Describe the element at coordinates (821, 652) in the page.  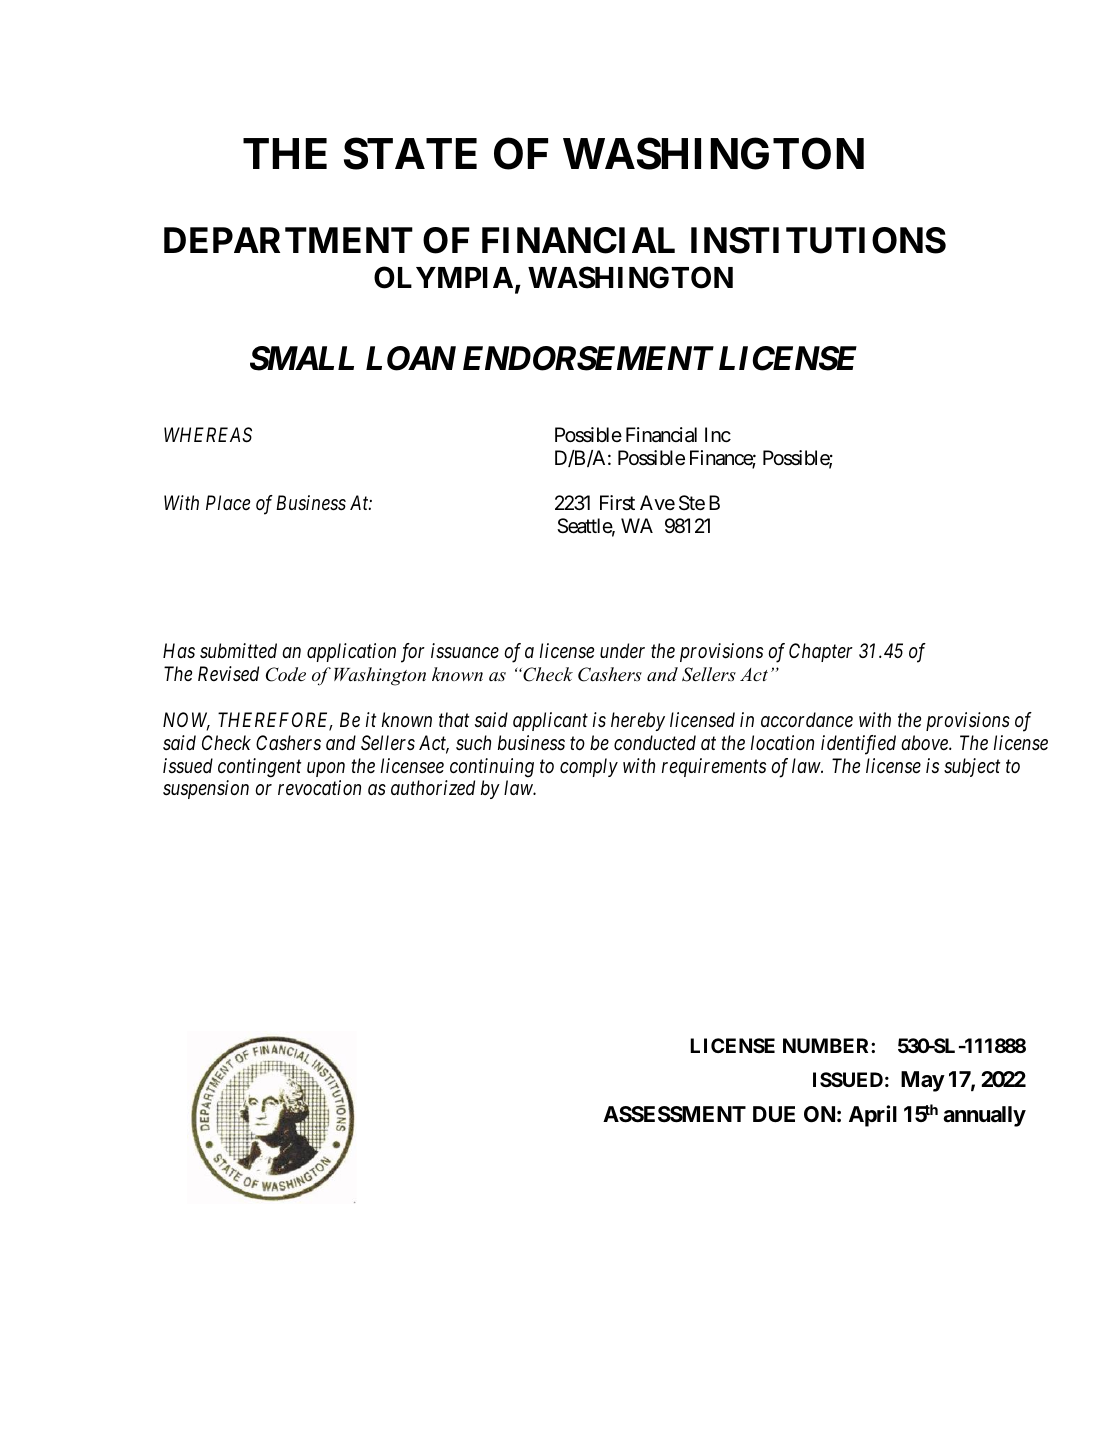
I see `Chapter` at that location.
